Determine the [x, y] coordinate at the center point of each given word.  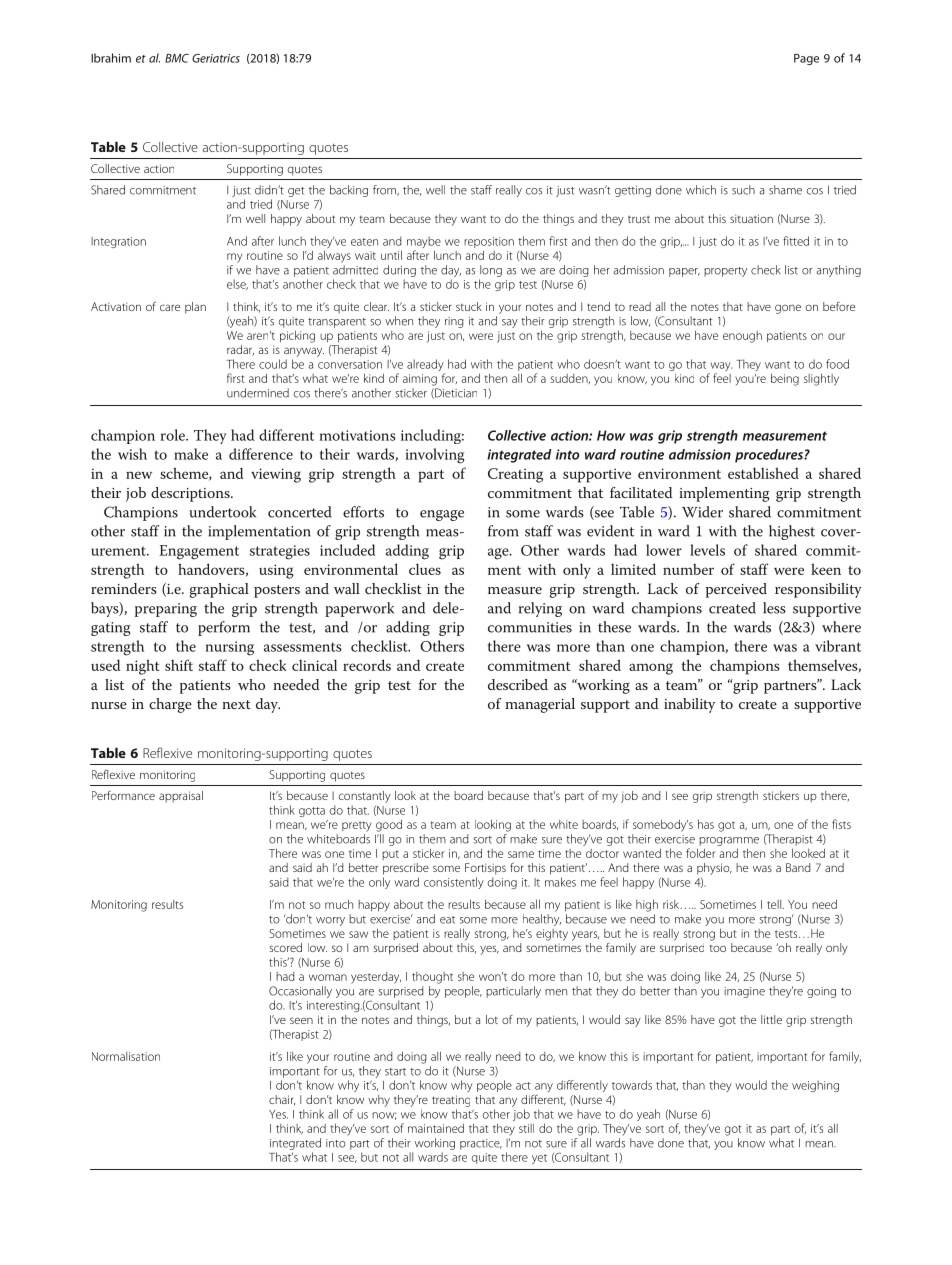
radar [240, 350]
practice [481, 1144]
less [774, 608]
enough [742, 337]
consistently [454, 883]
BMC [177, 58]
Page [806, 59]
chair [282, 1100]
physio [714, 869]
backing [349, 191]
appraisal [181, 797]
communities [530, 627]
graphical [219, 590]
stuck [469, 306]
